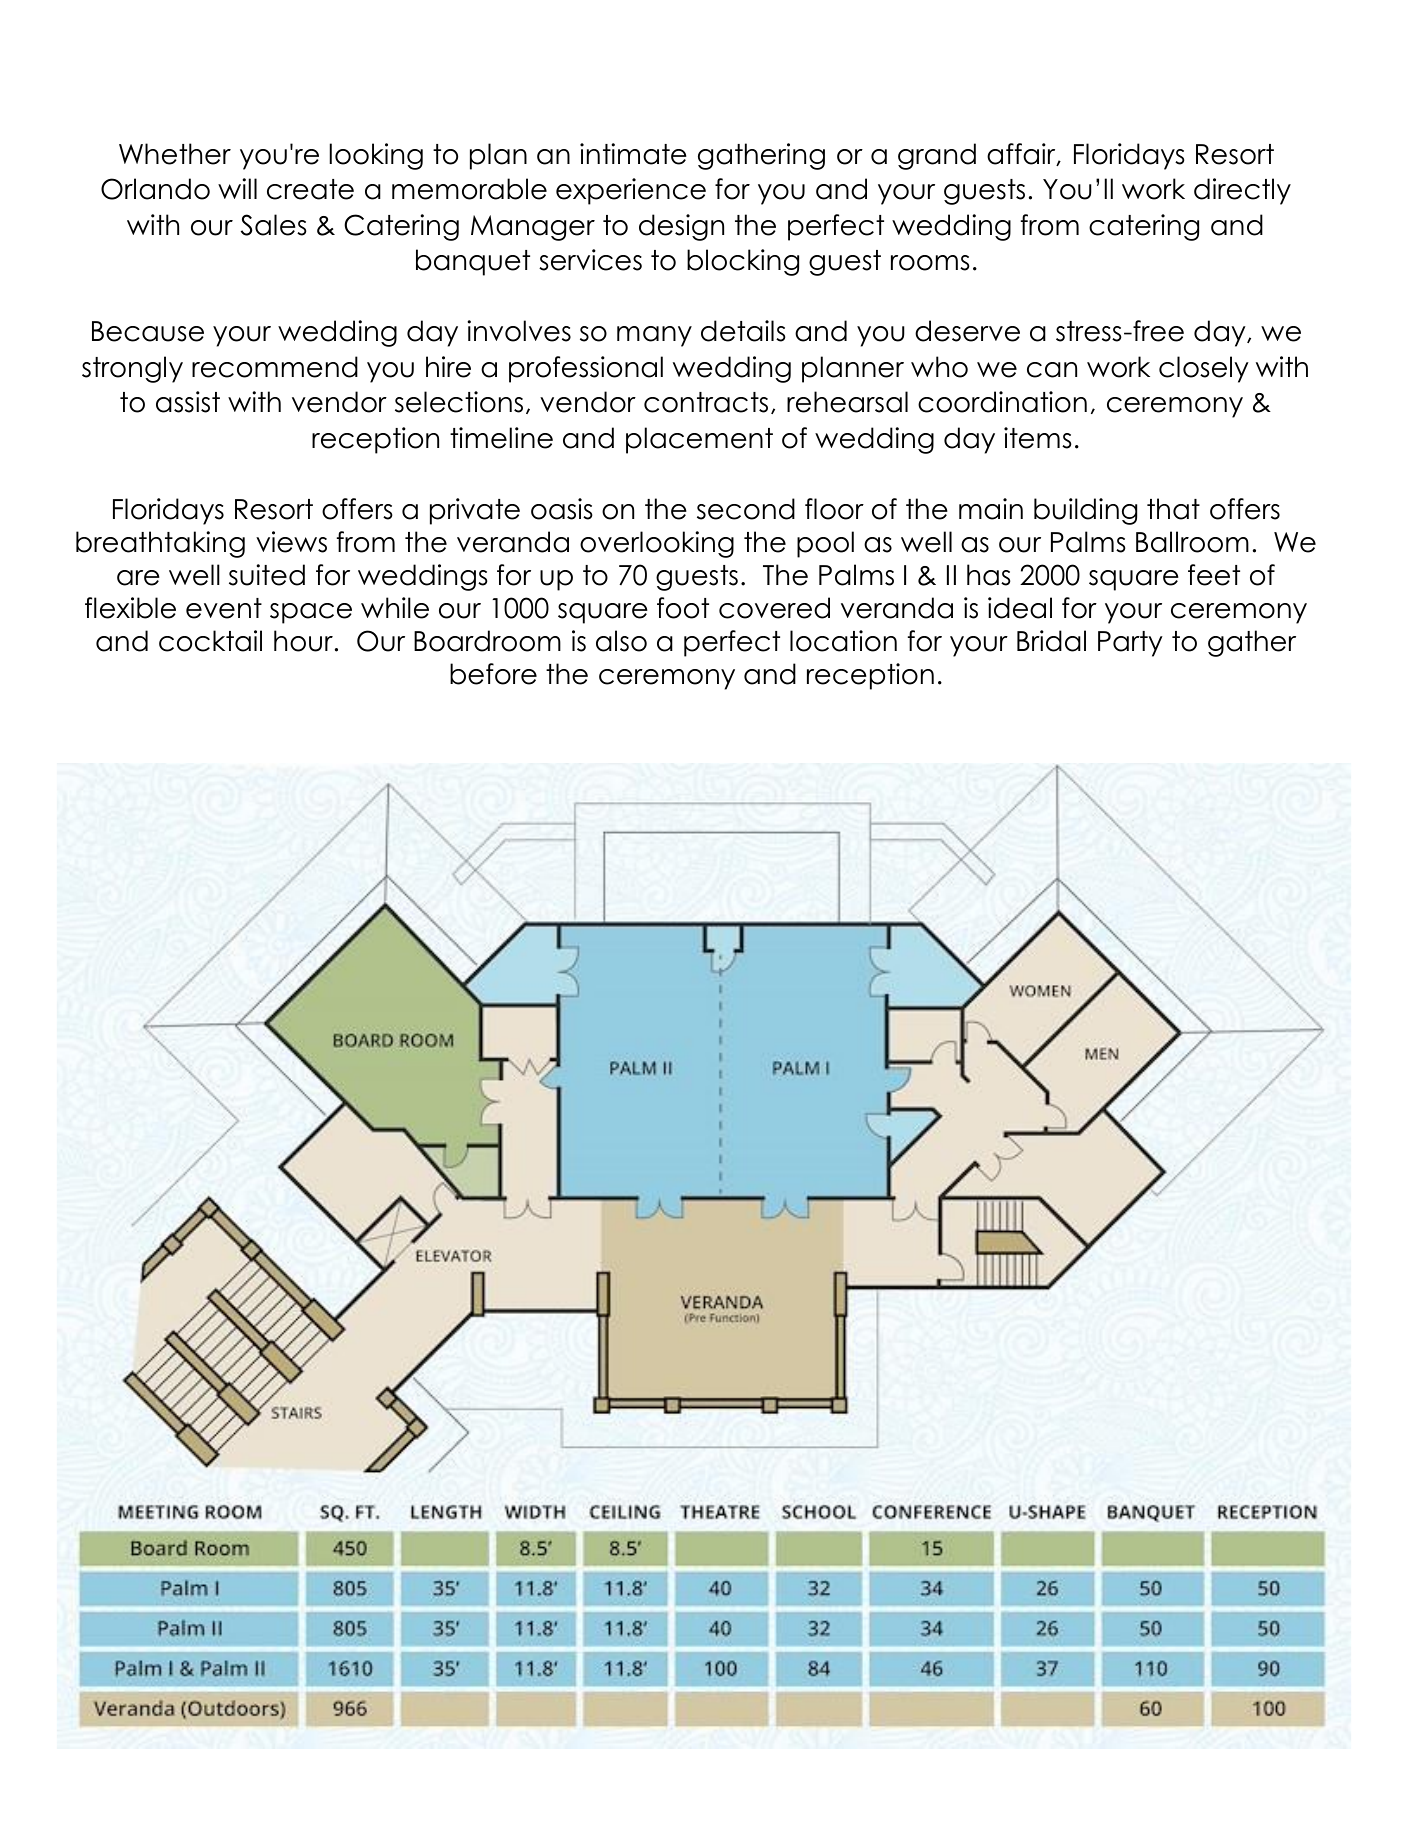 The height and width of the page is (1822, 1408). What do you see at coordinates (633, 154) in the page?
I see `intimate` at bounding box center [633, 154].
